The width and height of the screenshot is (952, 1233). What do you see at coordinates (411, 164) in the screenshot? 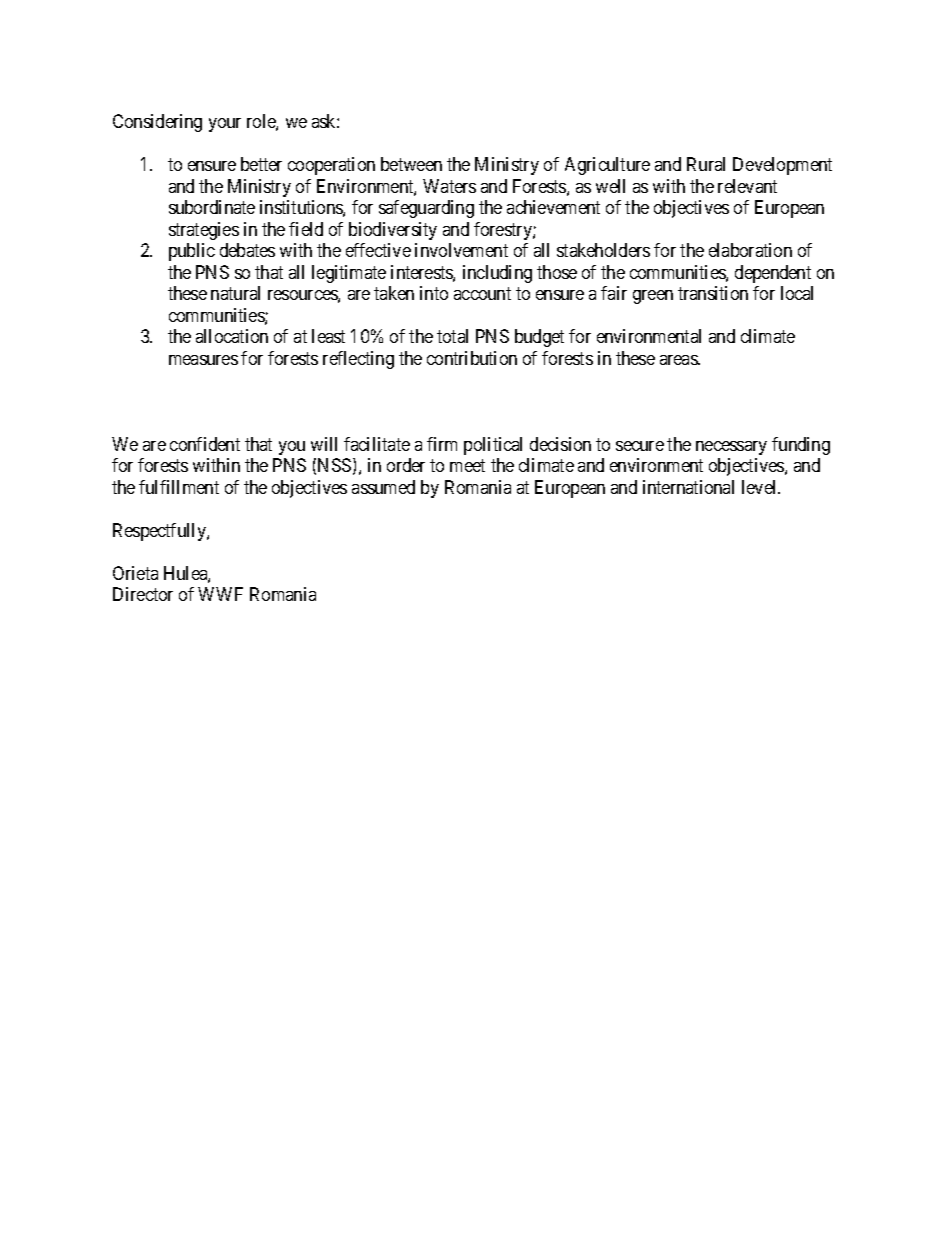
I see `between` at bounding box center [411, 164].
